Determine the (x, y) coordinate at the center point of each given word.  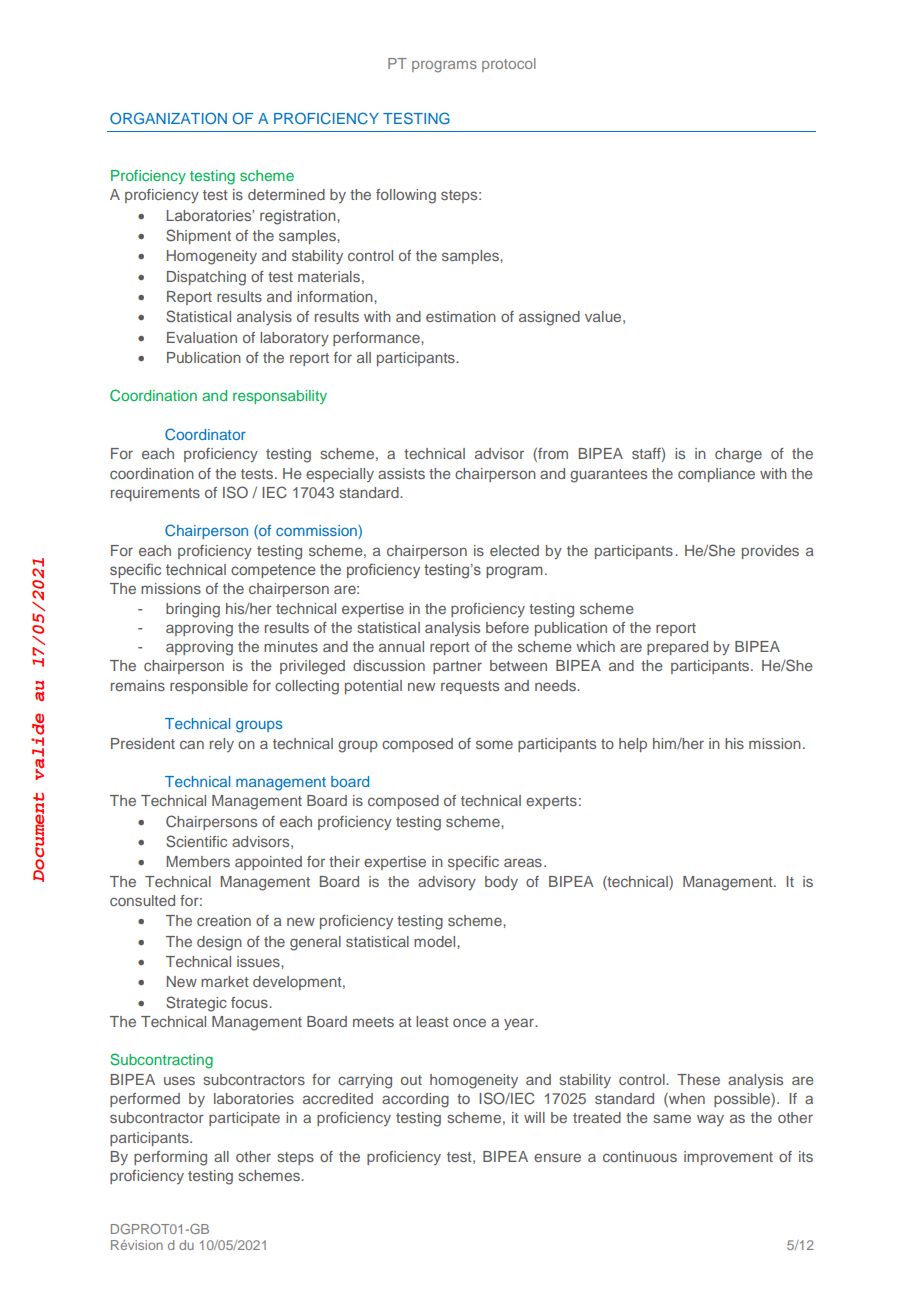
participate (244, 1119)
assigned (549, 318)
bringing (193, 610)
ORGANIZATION (168, 118)
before (507, 627)
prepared (677, 648)
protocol (509, 65)
